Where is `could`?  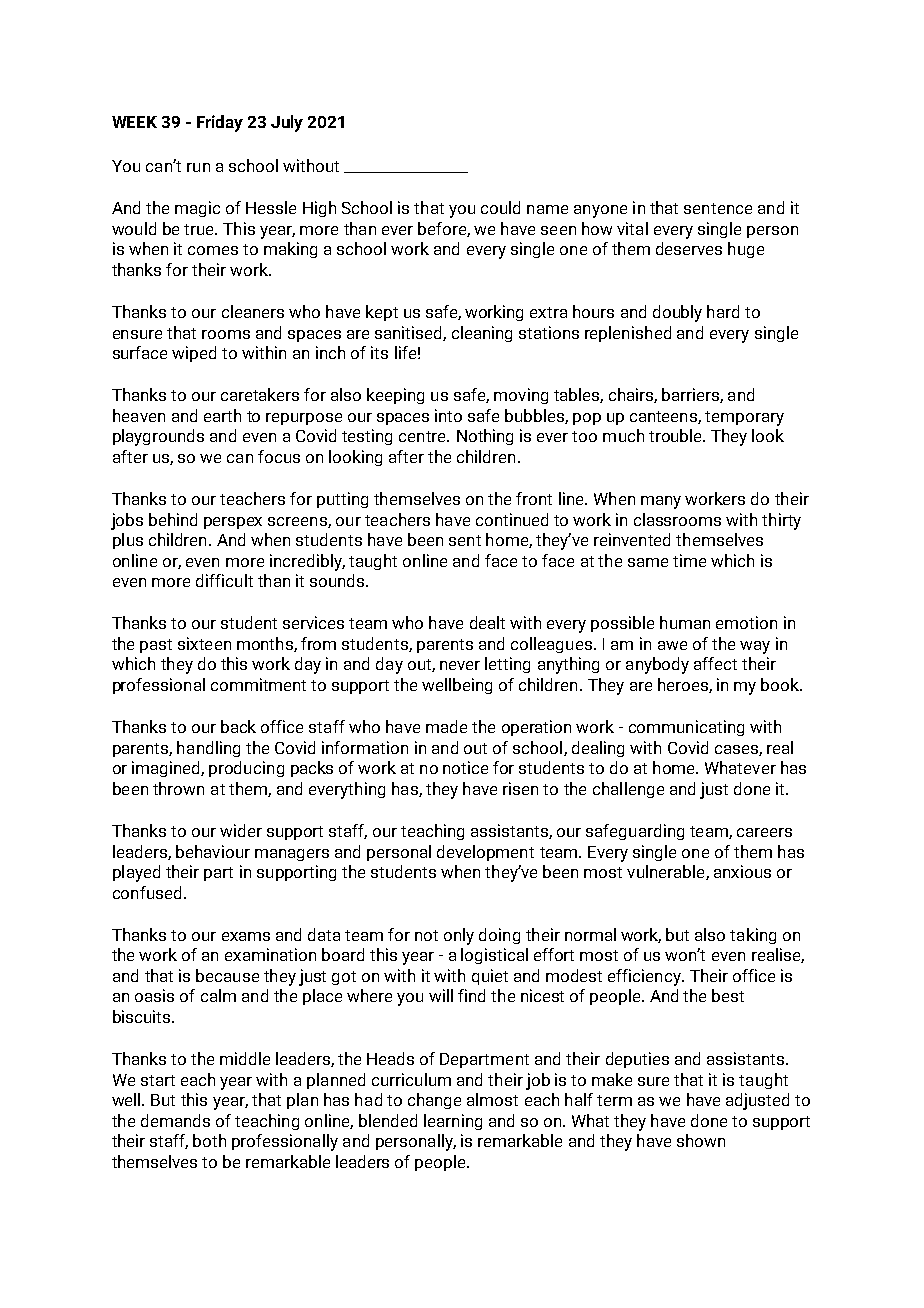
could is located at coordinates (500, 207).
